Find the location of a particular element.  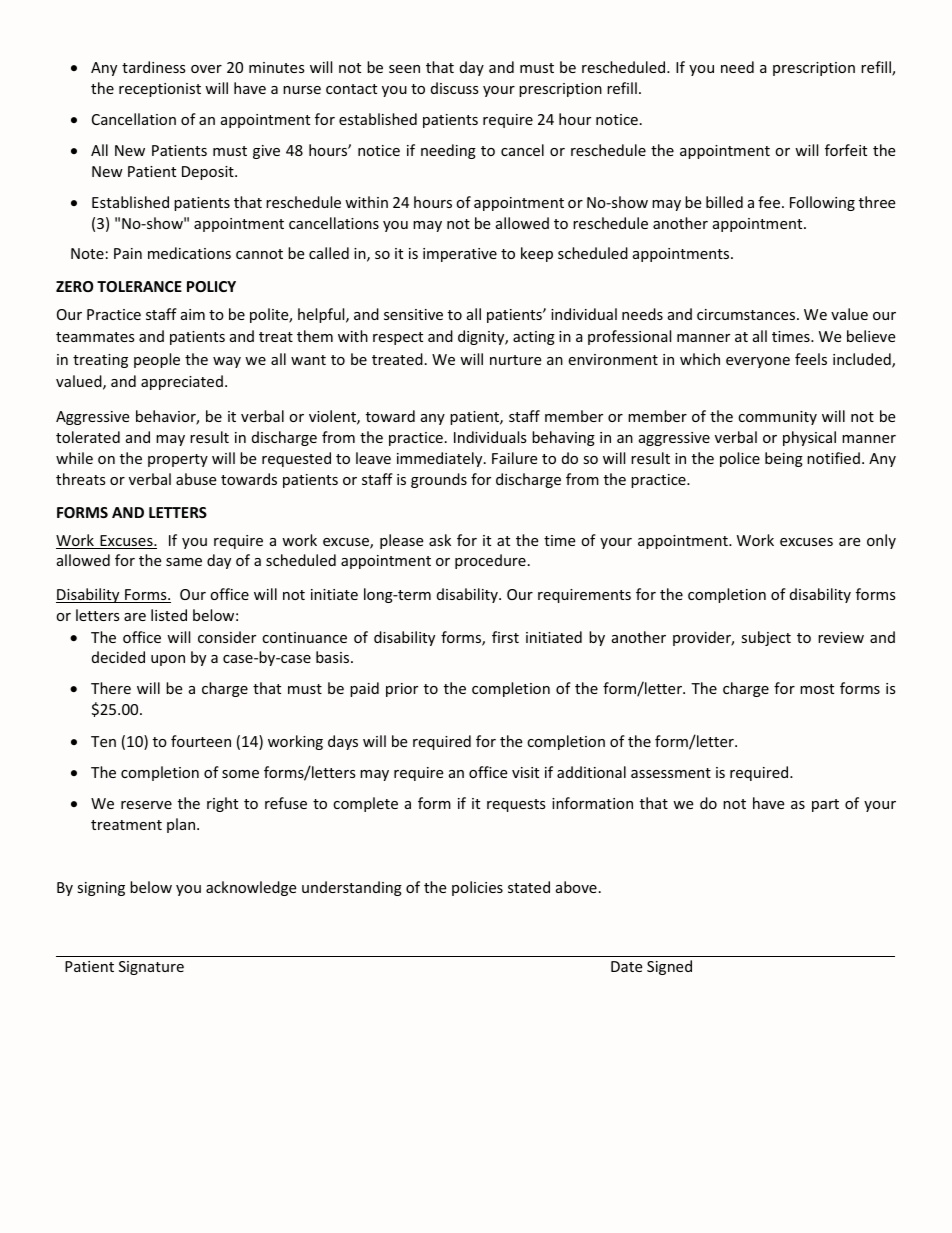

Signature is located at coordinates (151, 968).
